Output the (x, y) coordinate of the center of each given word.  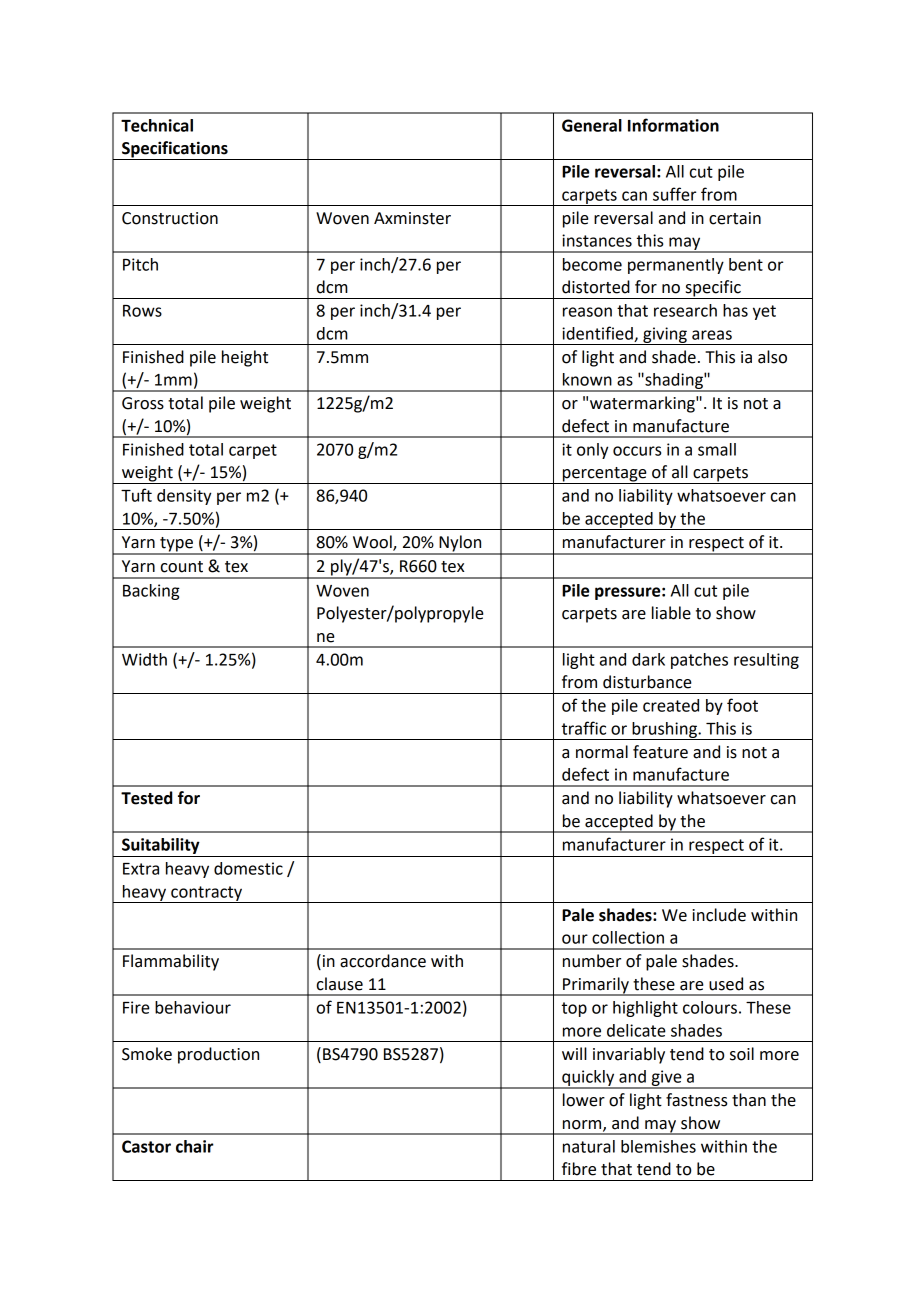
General (592, 125)
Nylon (460, 544)
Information (673, 125)
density (184, 497)
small (717, 449)
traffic (584, 728)
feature (660, 752)
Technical (157, 125)
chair (195, 1146)
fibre (579, 1169)
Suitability (161, 846)
